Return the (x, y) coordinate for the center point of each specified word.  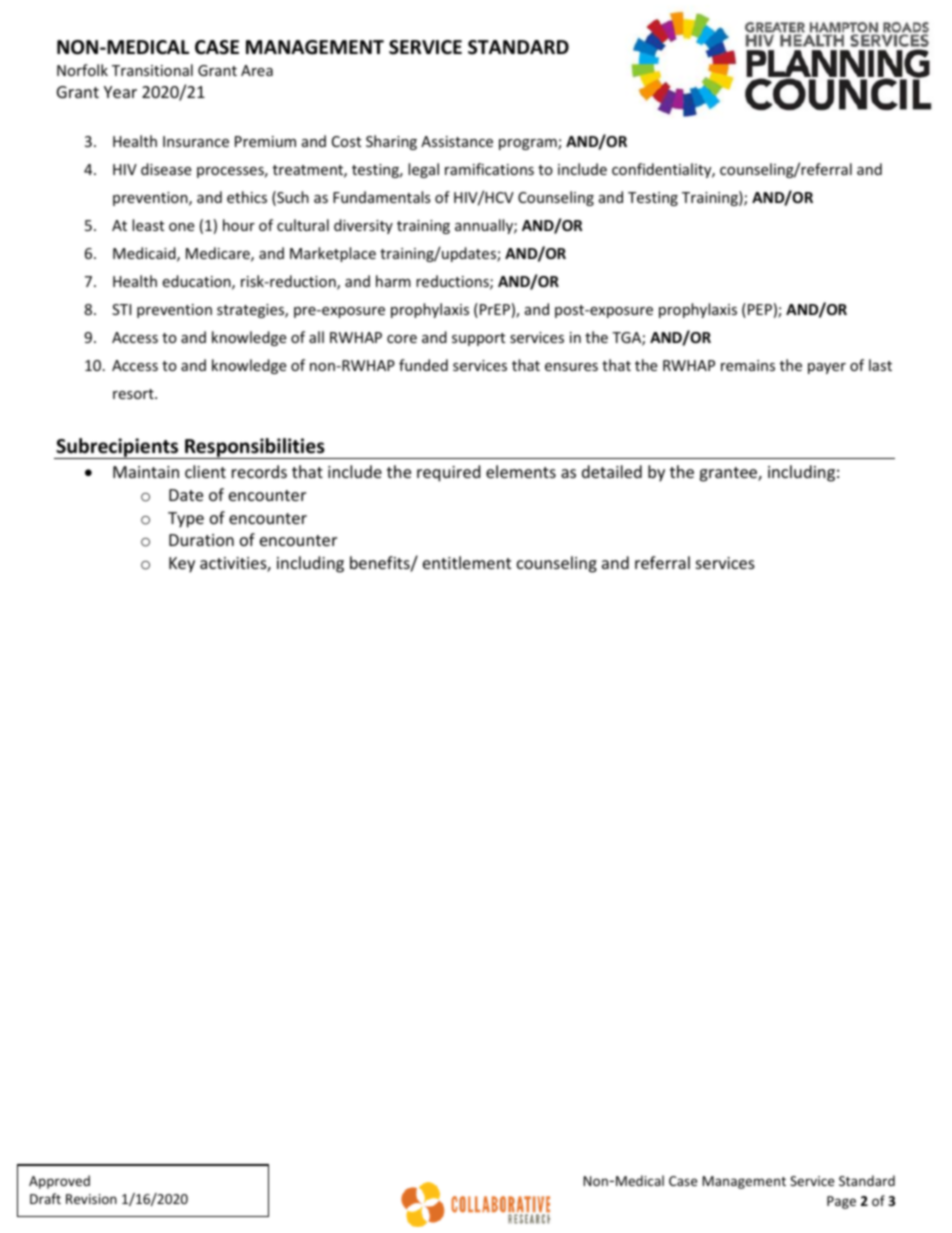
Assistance (457, 141)
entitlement (467, 562)
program (529, 144)
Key (182, 565)
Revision (91, 1199)
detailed (612, 471)
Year (120, 92)
